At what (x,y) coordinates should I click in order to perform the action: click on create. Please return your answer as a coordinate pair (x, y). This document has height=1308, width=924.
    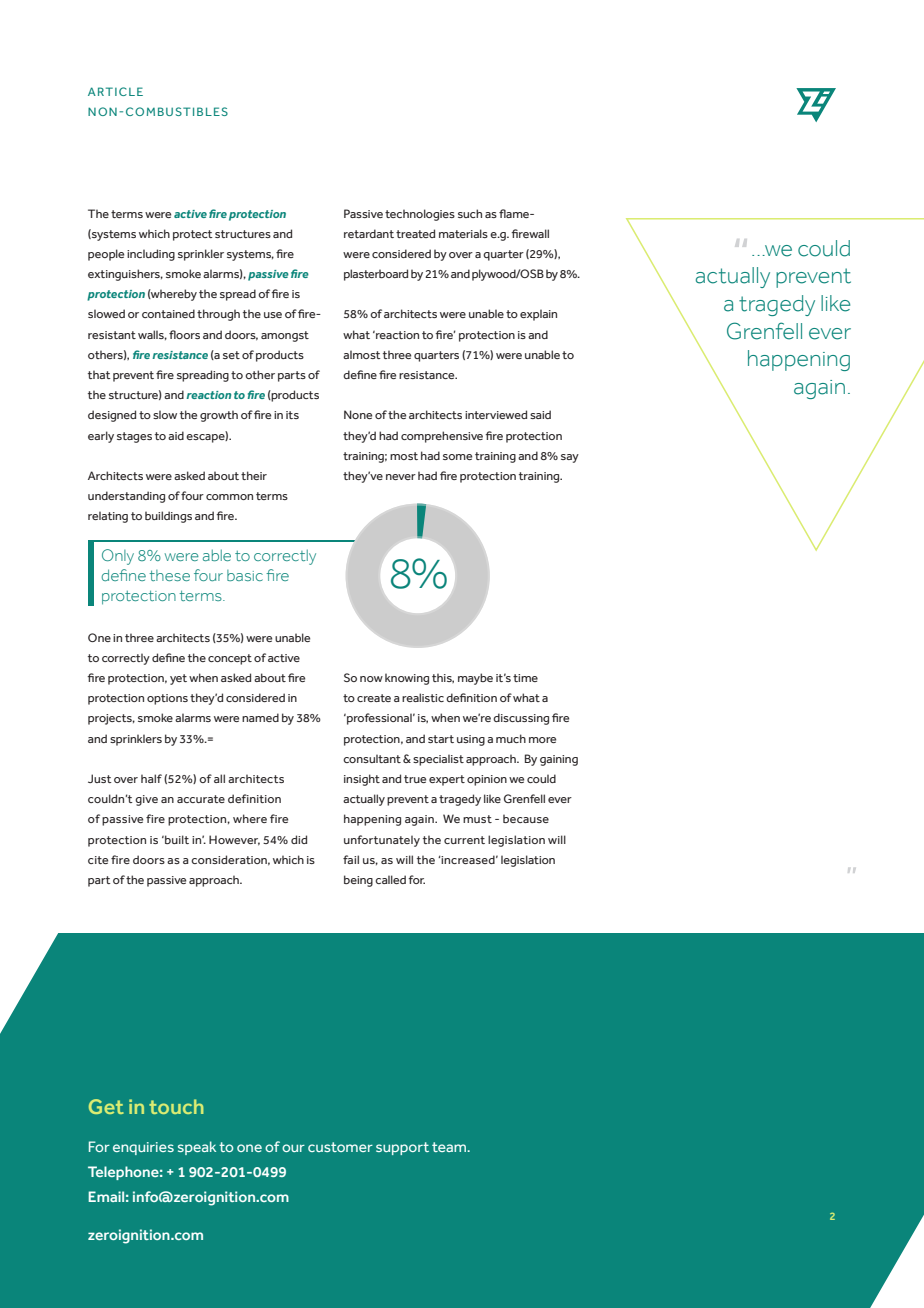
    Looking at the image, I should click on (374, 698).
